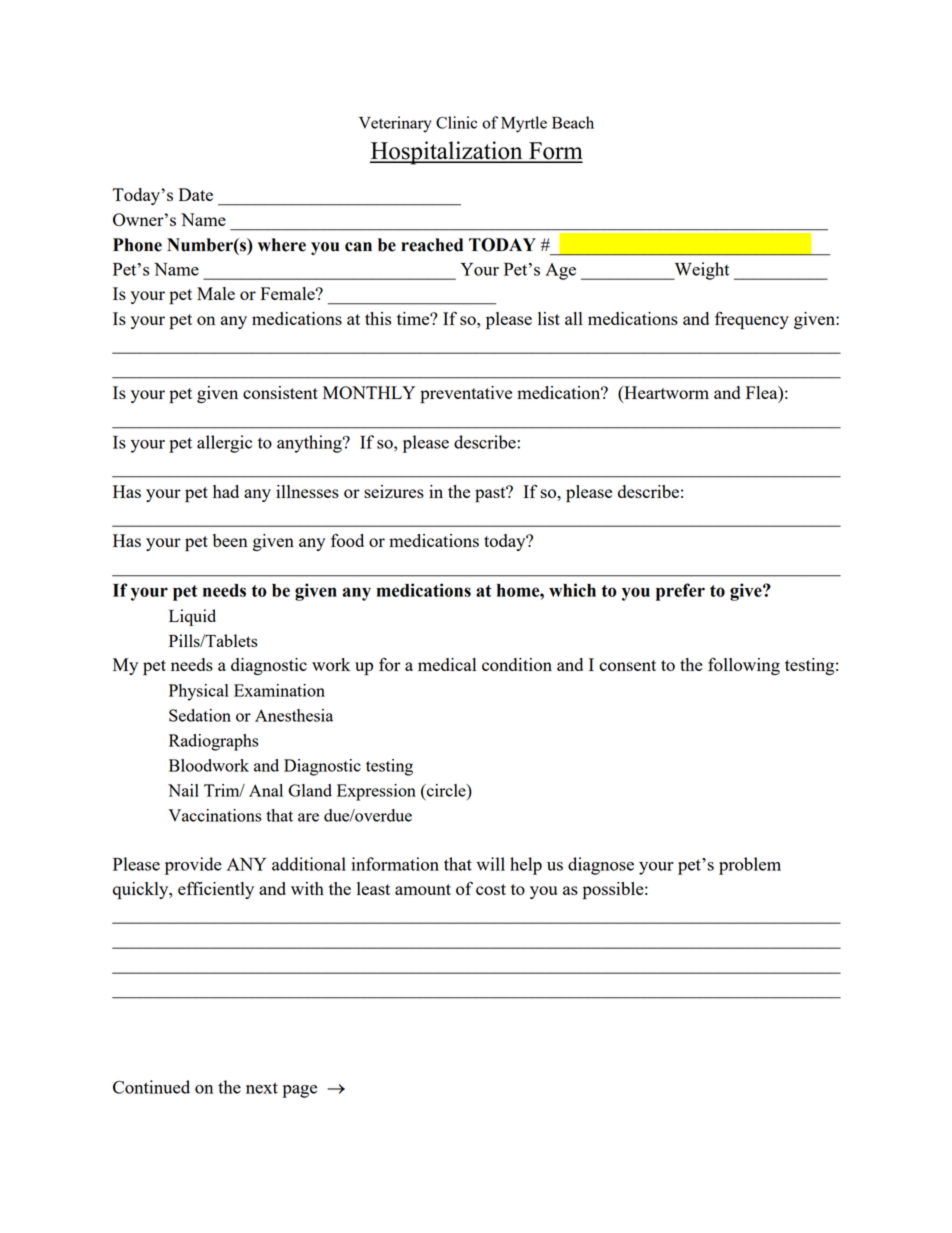 The height and width of the screenshot is (1233, 952). What do you see at coordinates (262, 1088) in the screenshot?
I see `next` at bounding box center [262, 1088].
